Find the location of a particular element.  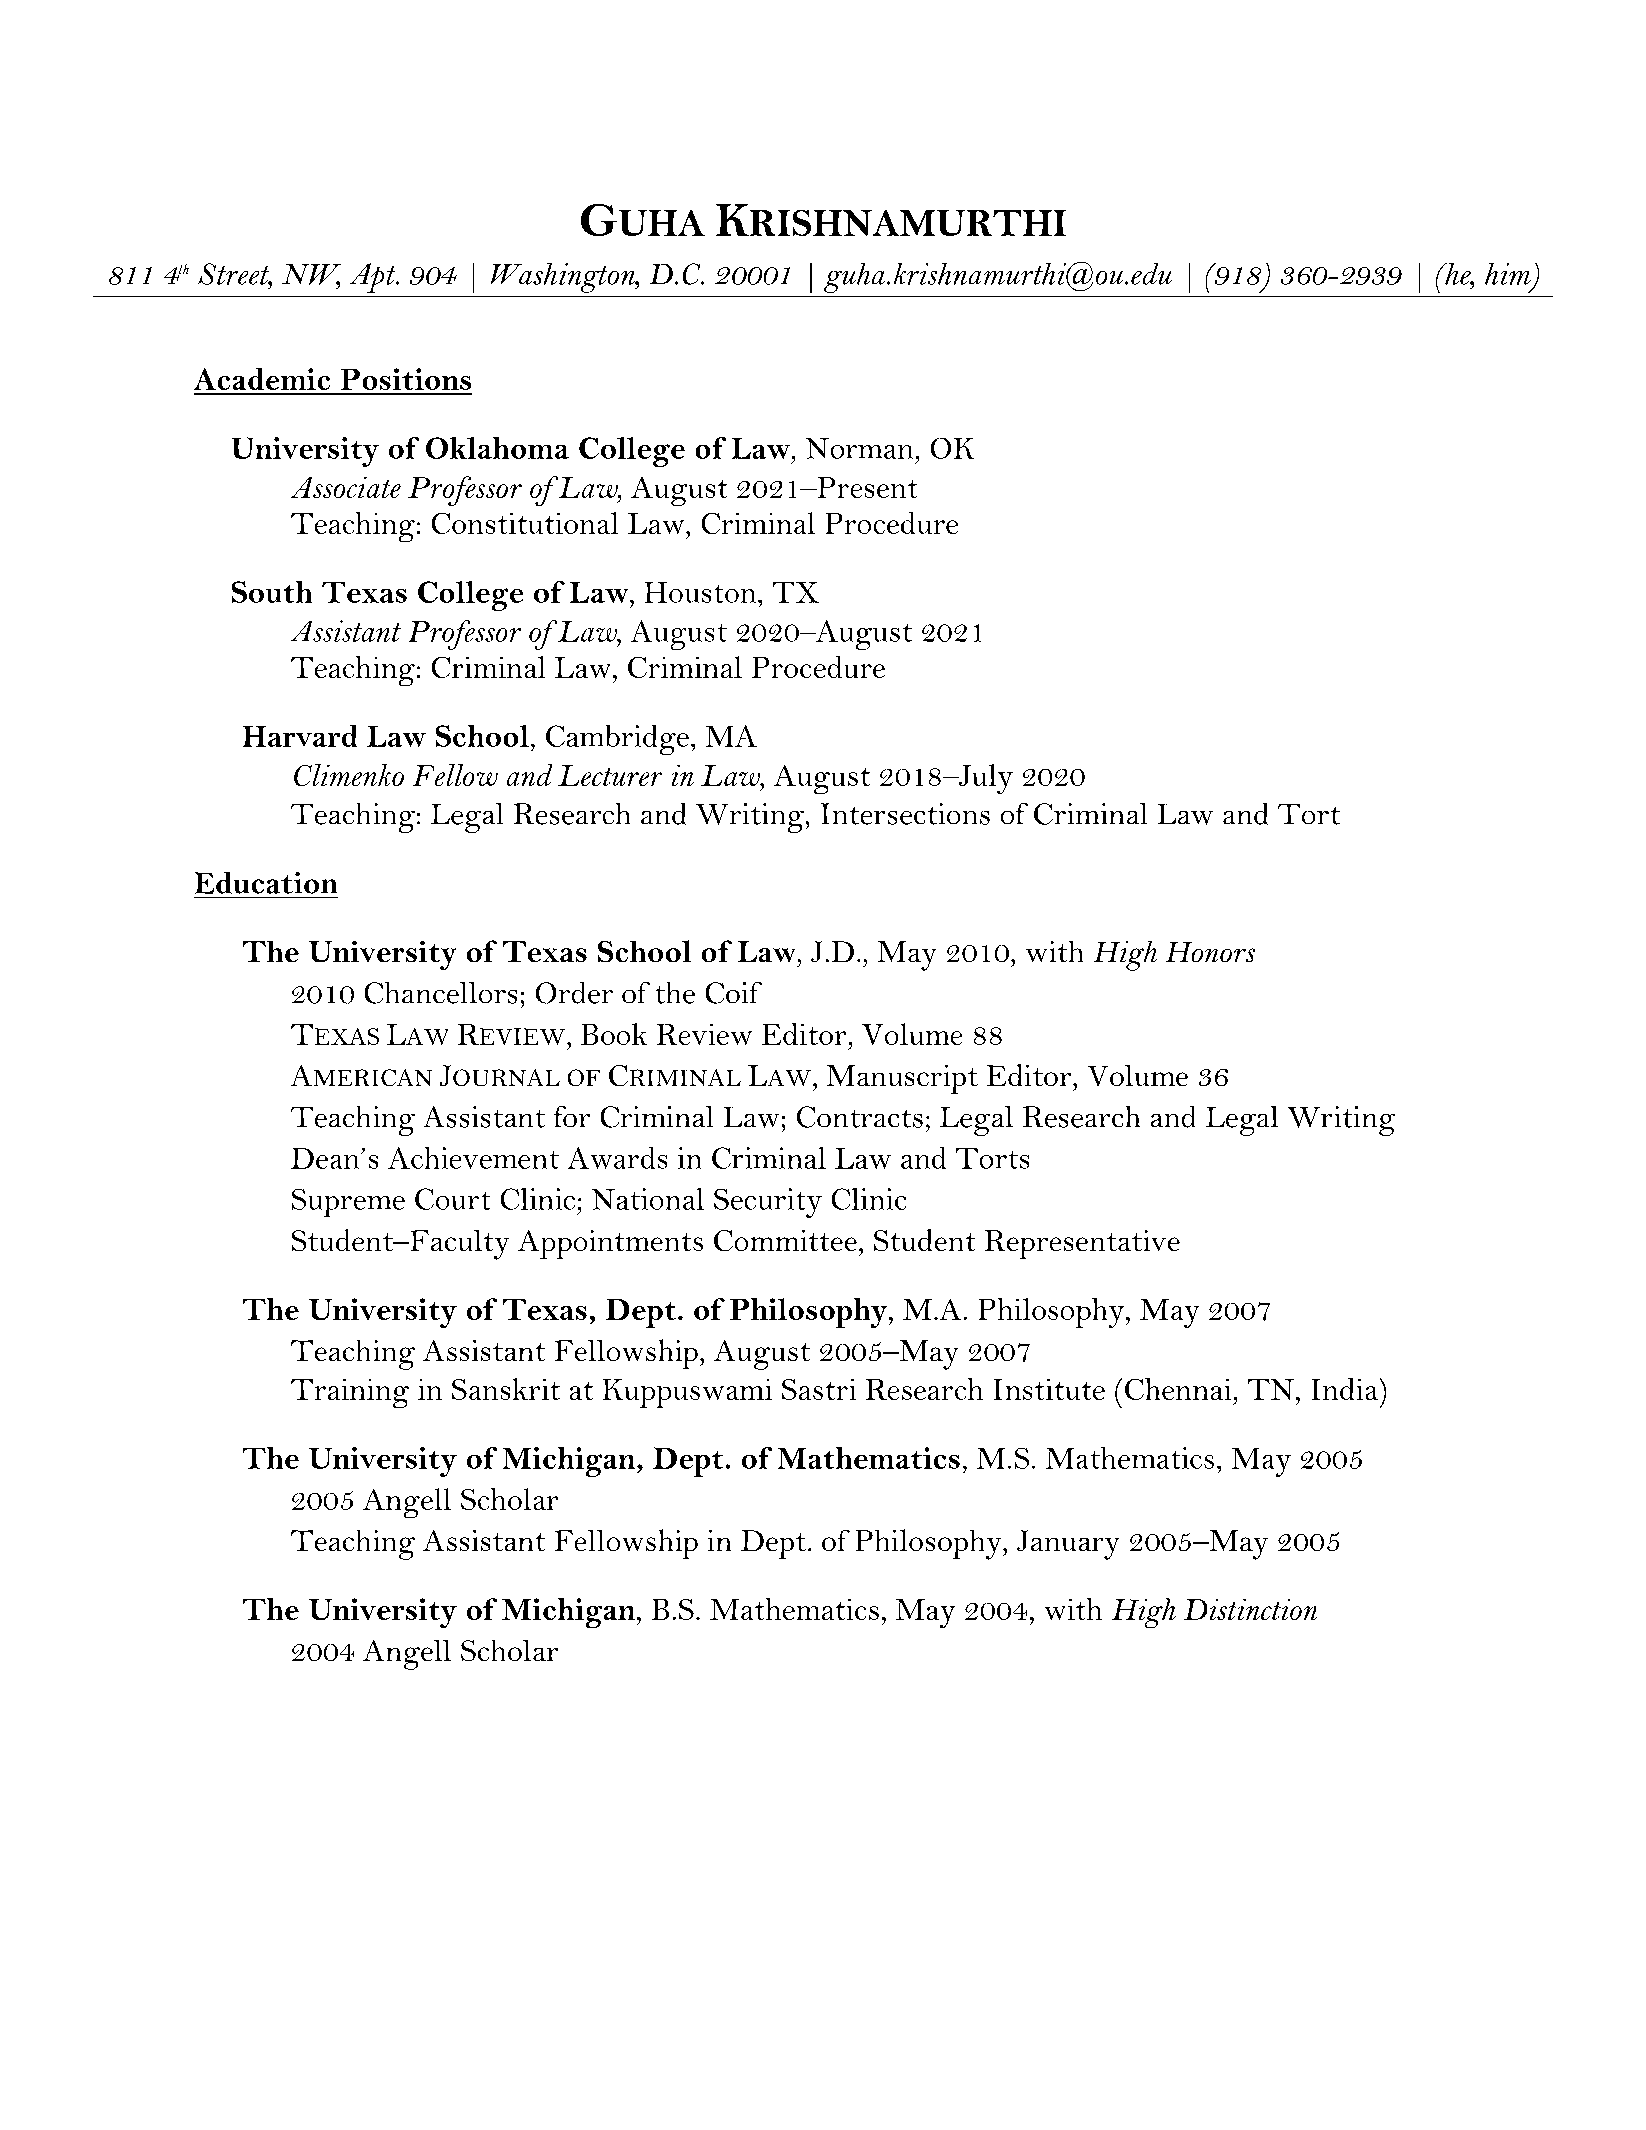

Manuscript is located at coordinates (902, 1079).
